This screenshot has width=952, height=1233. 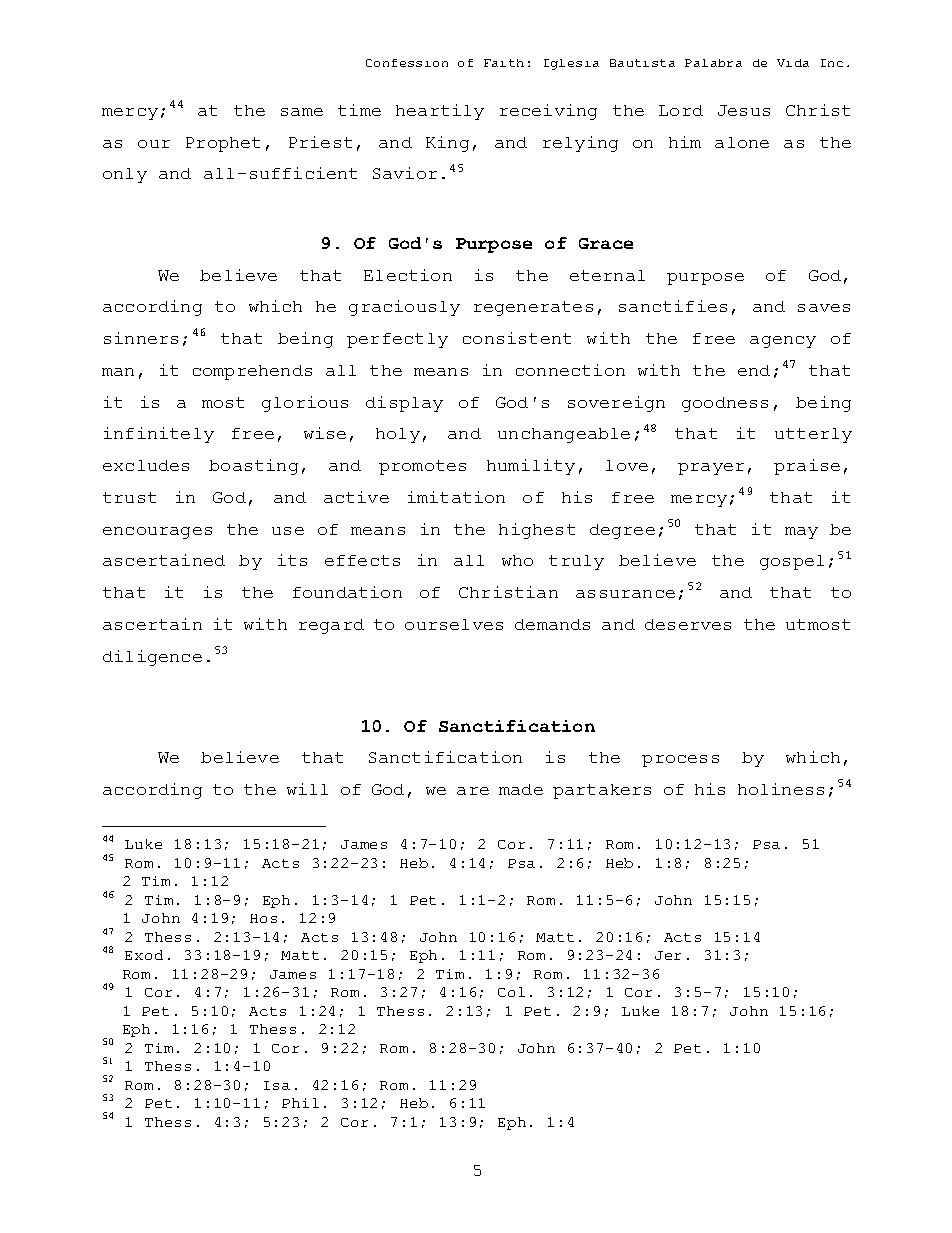 I want to click on Jer, so click(x=668, y=955).
